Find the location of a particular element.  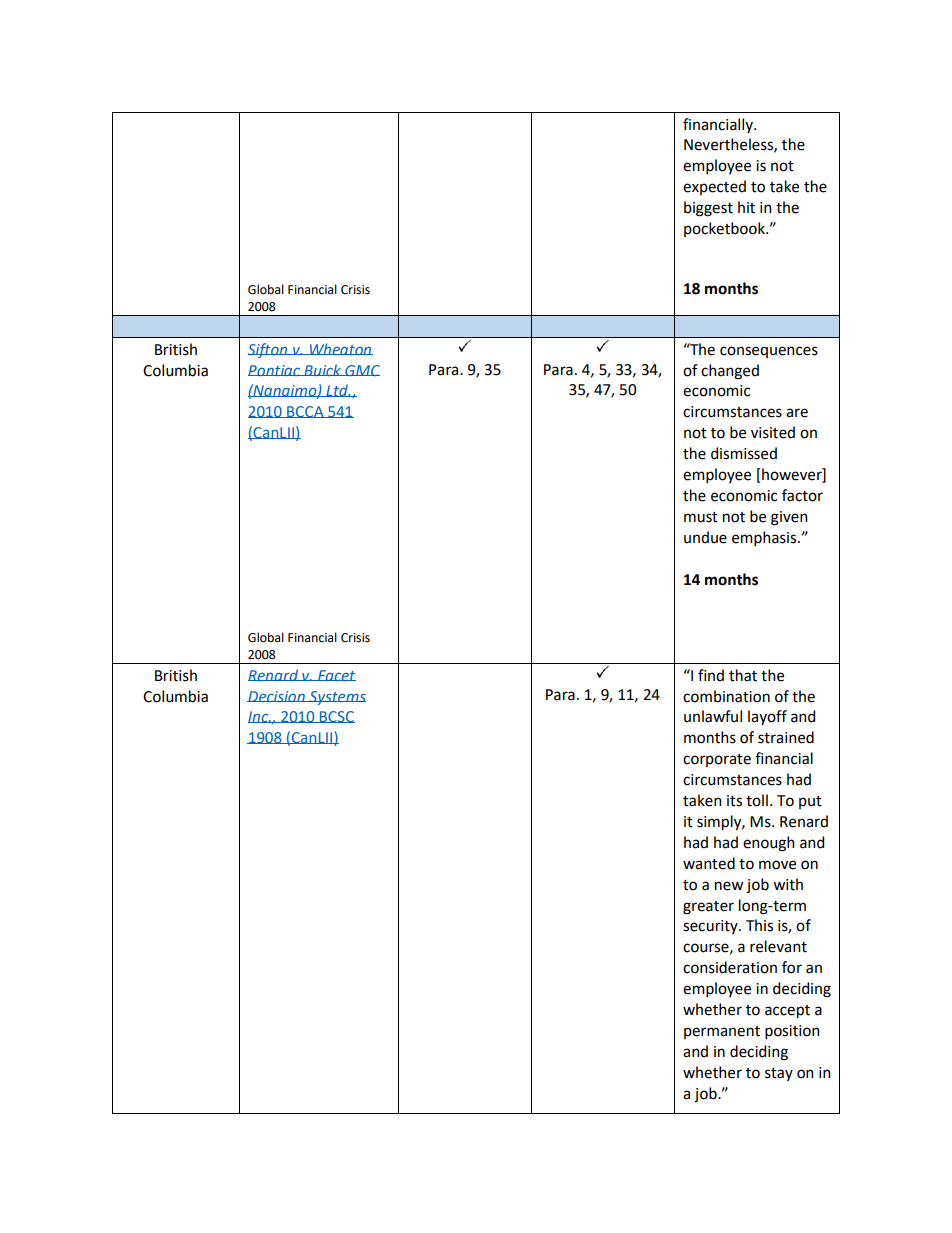

Wheaton is located at coordinates (340, 349).
